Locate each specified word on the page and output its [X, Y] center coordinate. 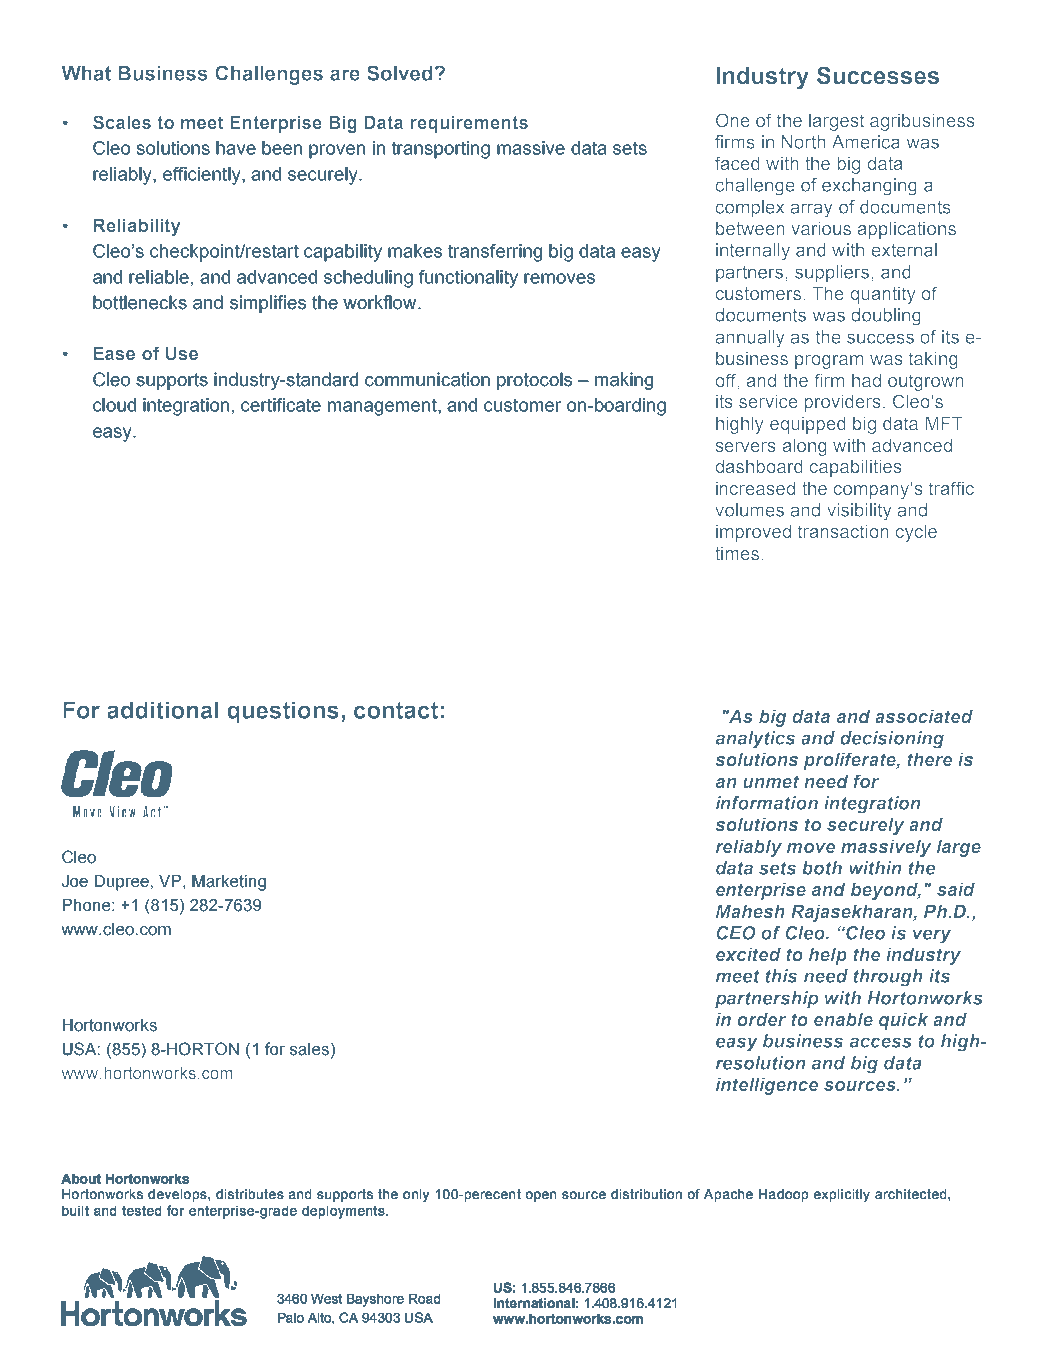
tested [141, 1211]
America [866, 142]
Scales [122, 122]
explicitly [842, 1195]
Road [424, 1299]
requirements [469, 124]
